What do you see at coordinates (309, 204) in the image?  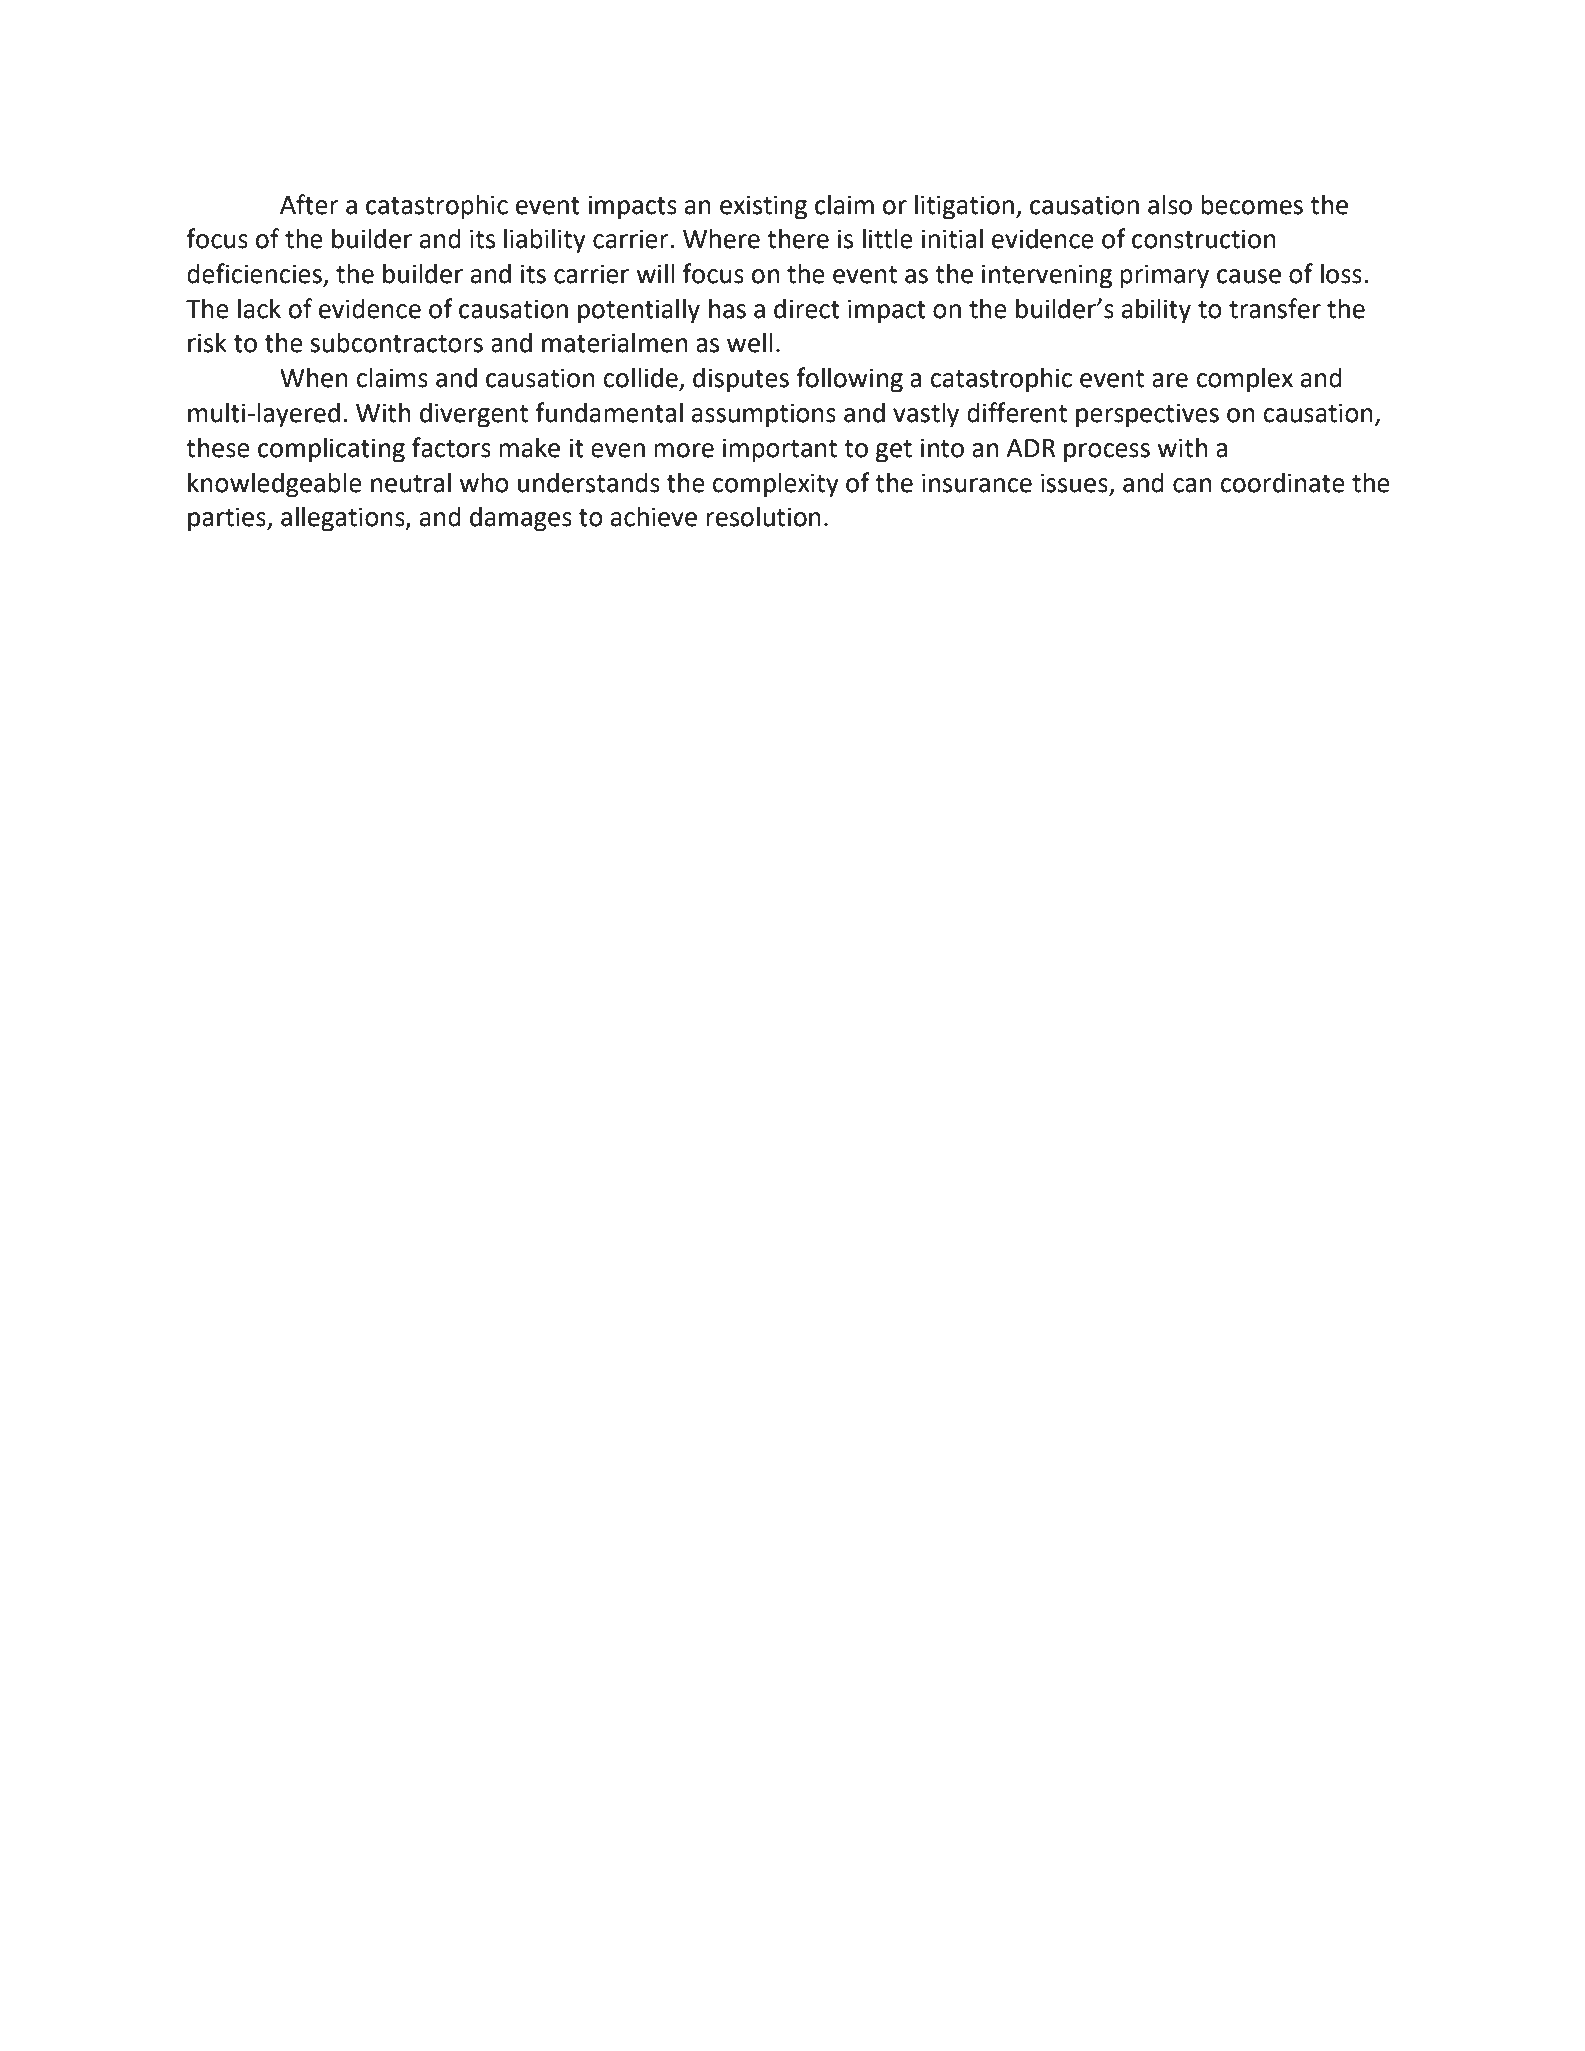 I see `After` at bounding box center [309, 204].
